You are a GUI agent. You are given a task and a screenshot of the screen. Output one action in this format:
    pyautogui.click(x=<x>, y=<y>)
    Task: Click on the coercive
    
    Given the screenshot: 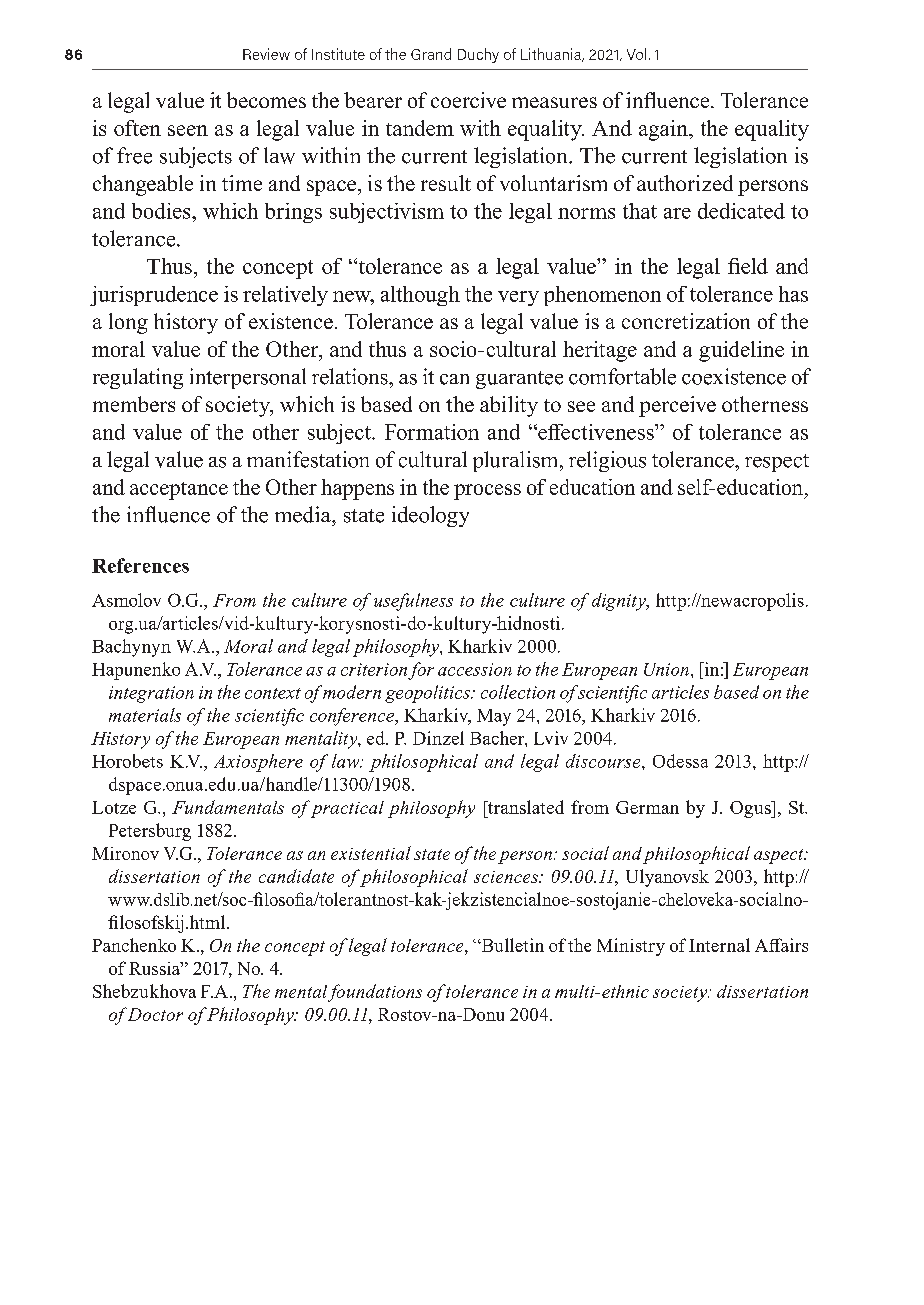 What is the action you would take?
    pyautogui.click(x=468, y=100)
